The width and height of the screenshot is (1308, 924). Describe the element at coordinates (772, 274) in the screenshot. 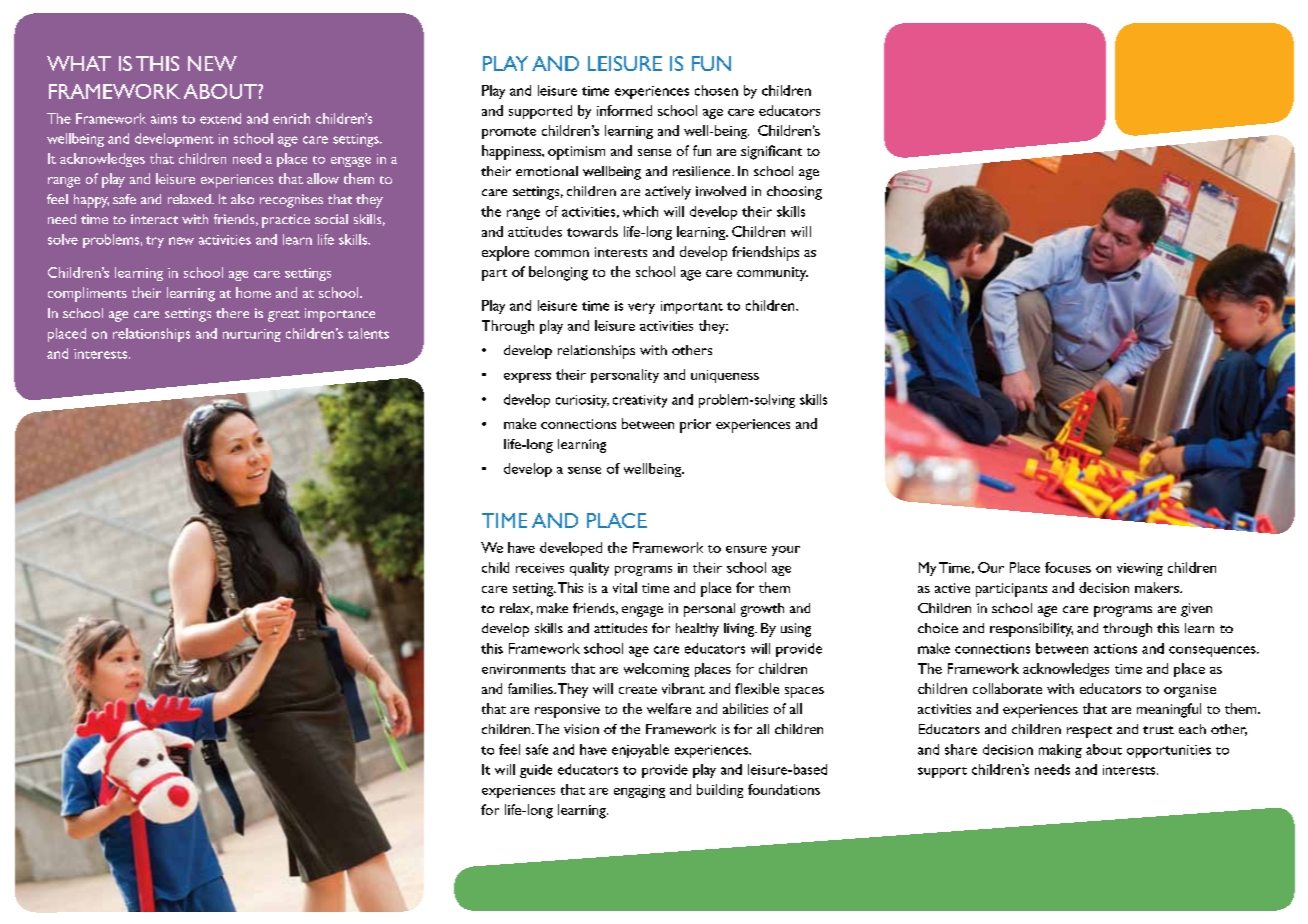

I see `community` at that location.
